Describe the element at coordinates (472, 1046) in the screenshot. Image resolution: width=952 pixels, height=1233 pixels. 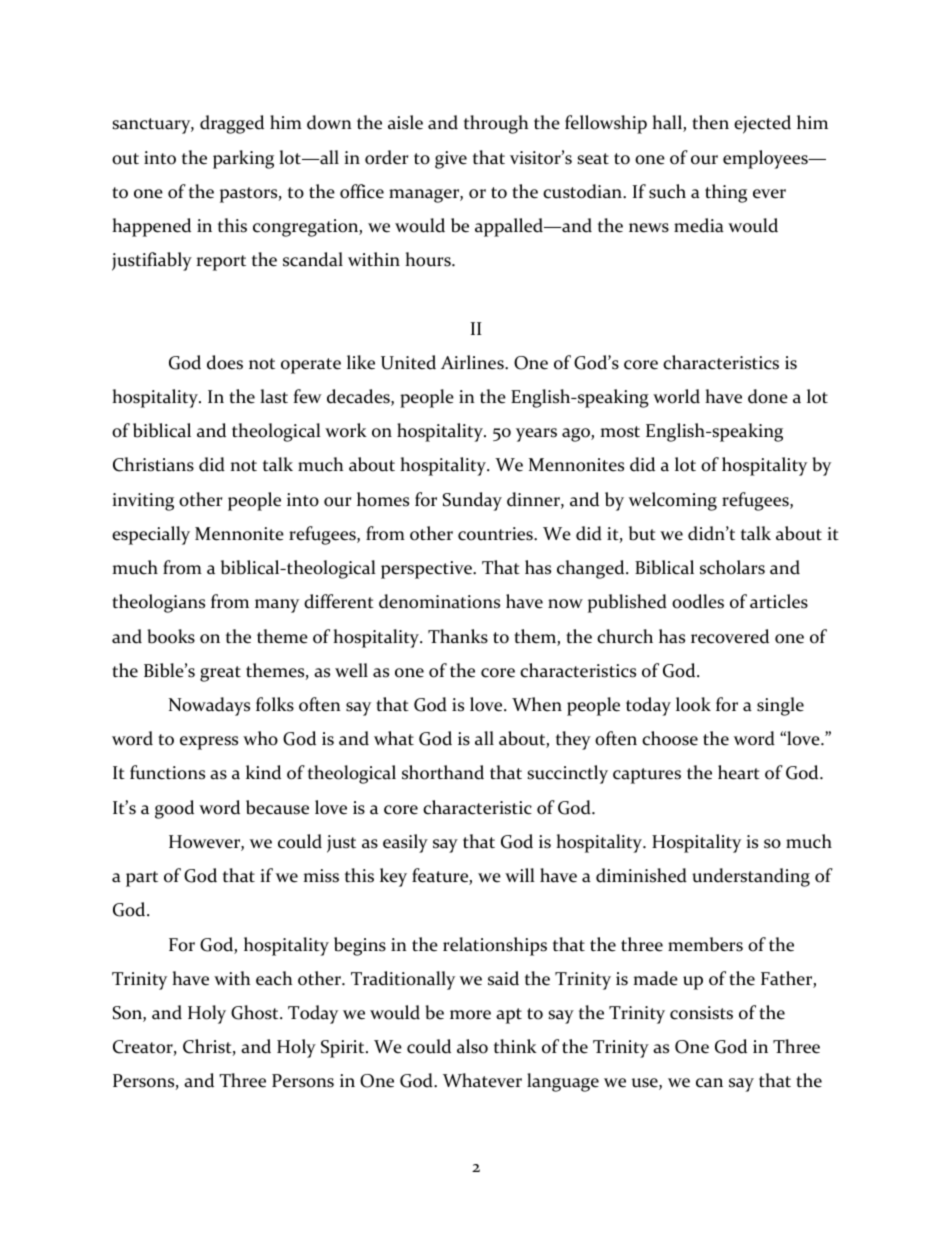
I see `also` at that location.
